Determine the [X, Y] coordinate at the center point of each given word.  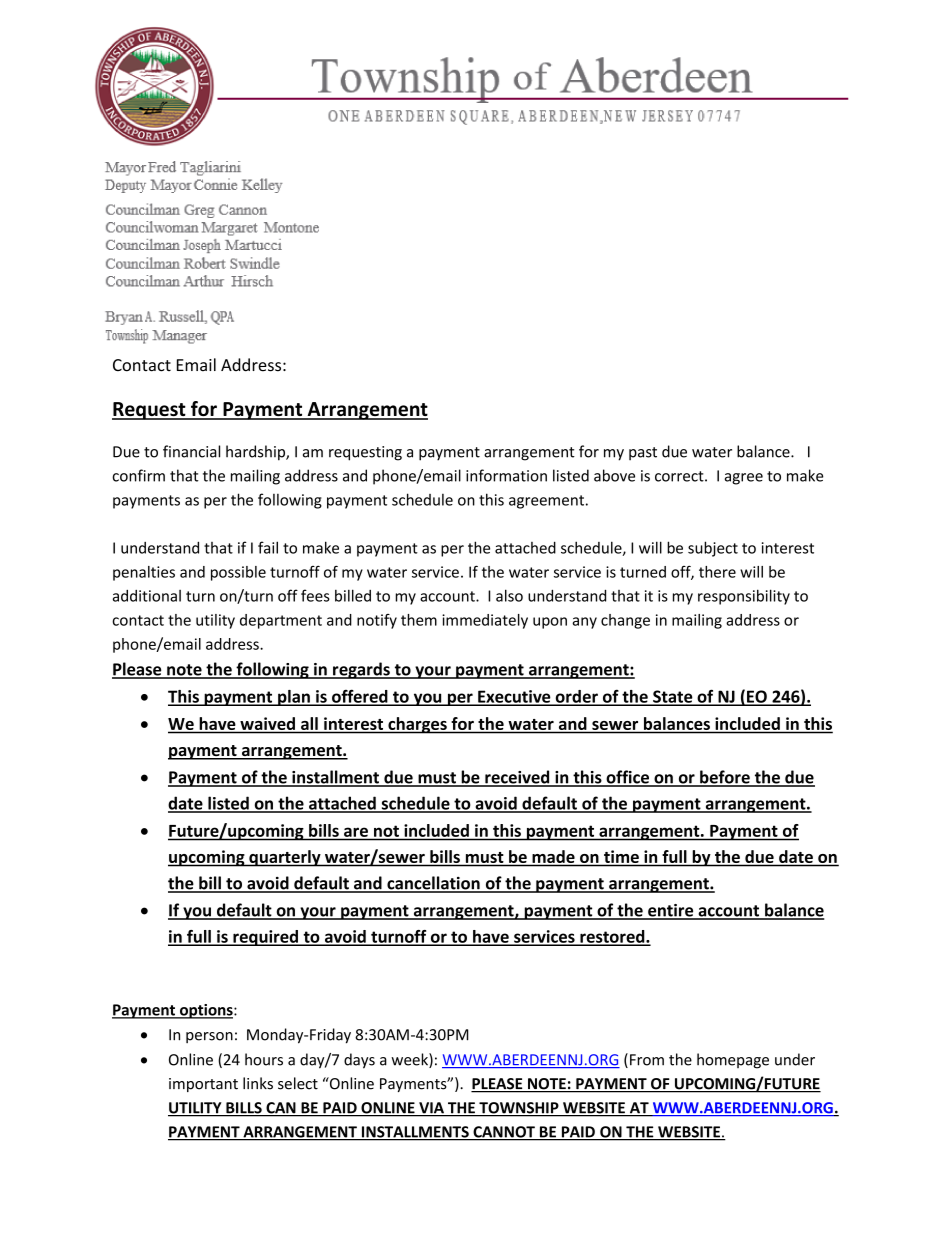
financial [191, 451]
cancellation [433, 884]
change [625, 621]
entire [671, 911]
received [517, 778]
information [506, 475]
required [265, 938]
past [643, 454]
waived [267, 723]
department [281, 621]
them [419, 620]
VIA [431, 1109]
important [203, 1085]
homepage [733, 1061]
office [627, 778]
